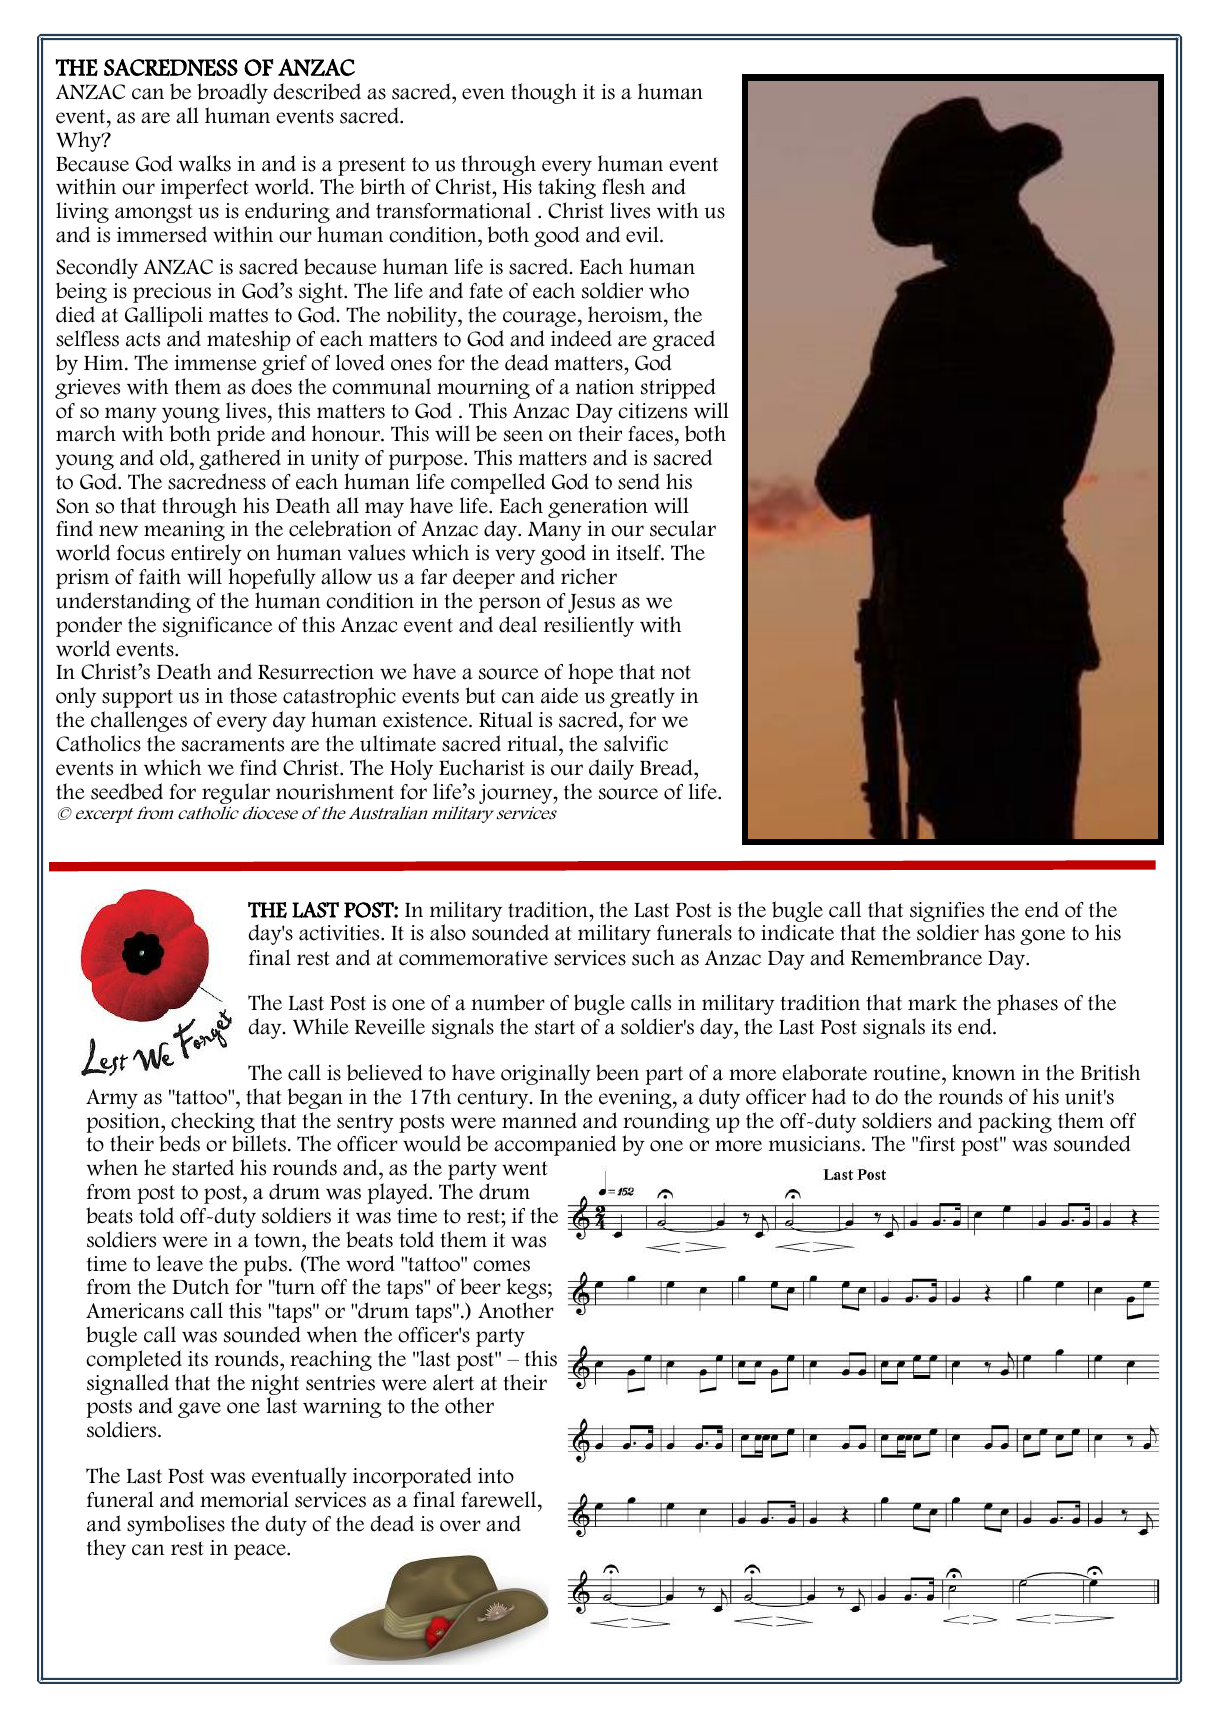 The image size is (1221, 1727). I want to click on gathered, so click(240, 459).
